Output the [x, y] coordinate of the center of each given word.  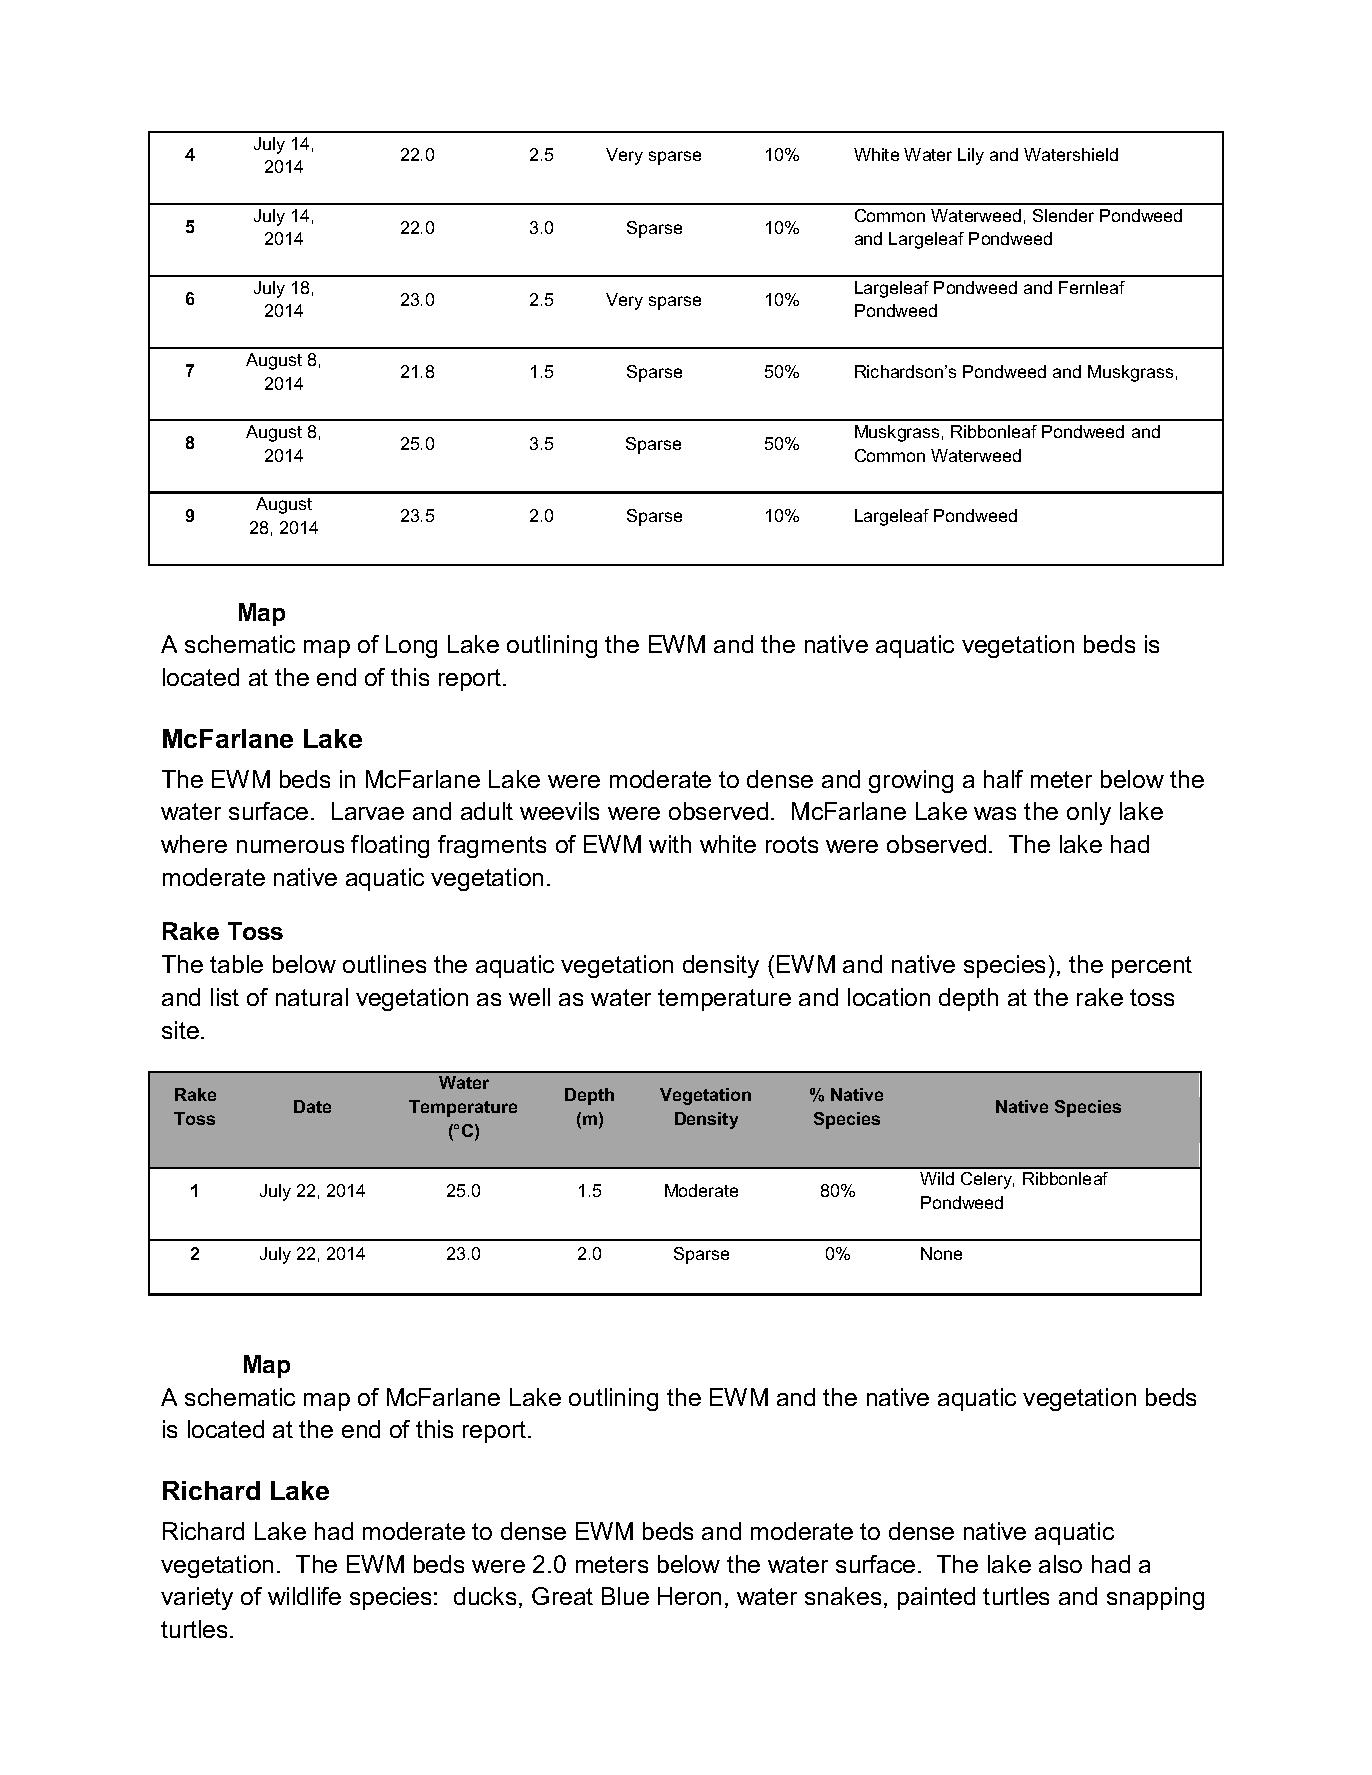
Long [411, 646]
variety [197, 1598]
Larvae [368, 811]
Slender [1063, 215]
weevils [559, 811]
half [1003, 779]
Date [312, 1106]
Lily [971, 156]
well [529, 997]
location [889, 997]
